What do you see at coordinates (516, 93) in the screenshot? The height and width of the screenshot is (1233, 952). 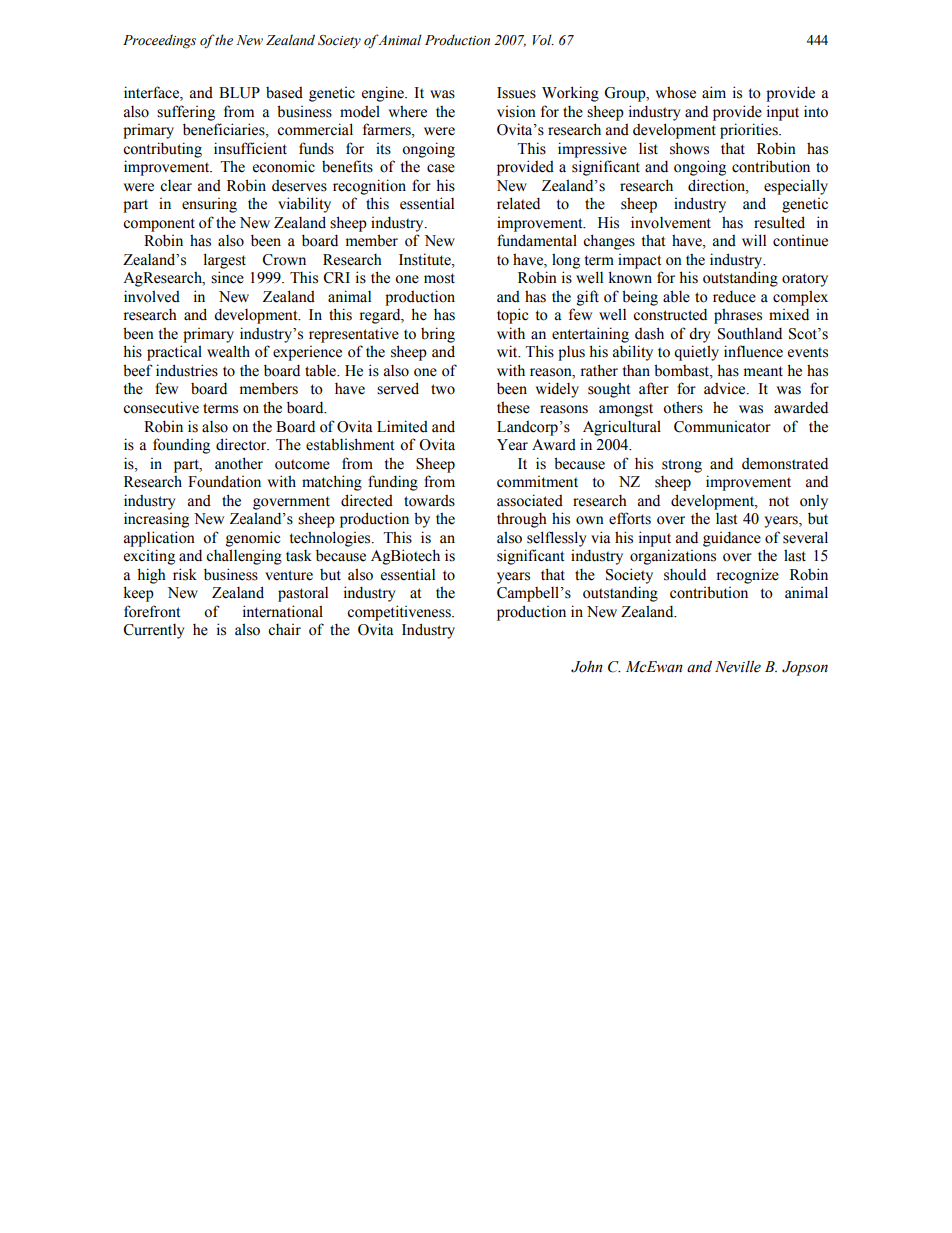 I see `Issues` at bounding box center [516, 93].
